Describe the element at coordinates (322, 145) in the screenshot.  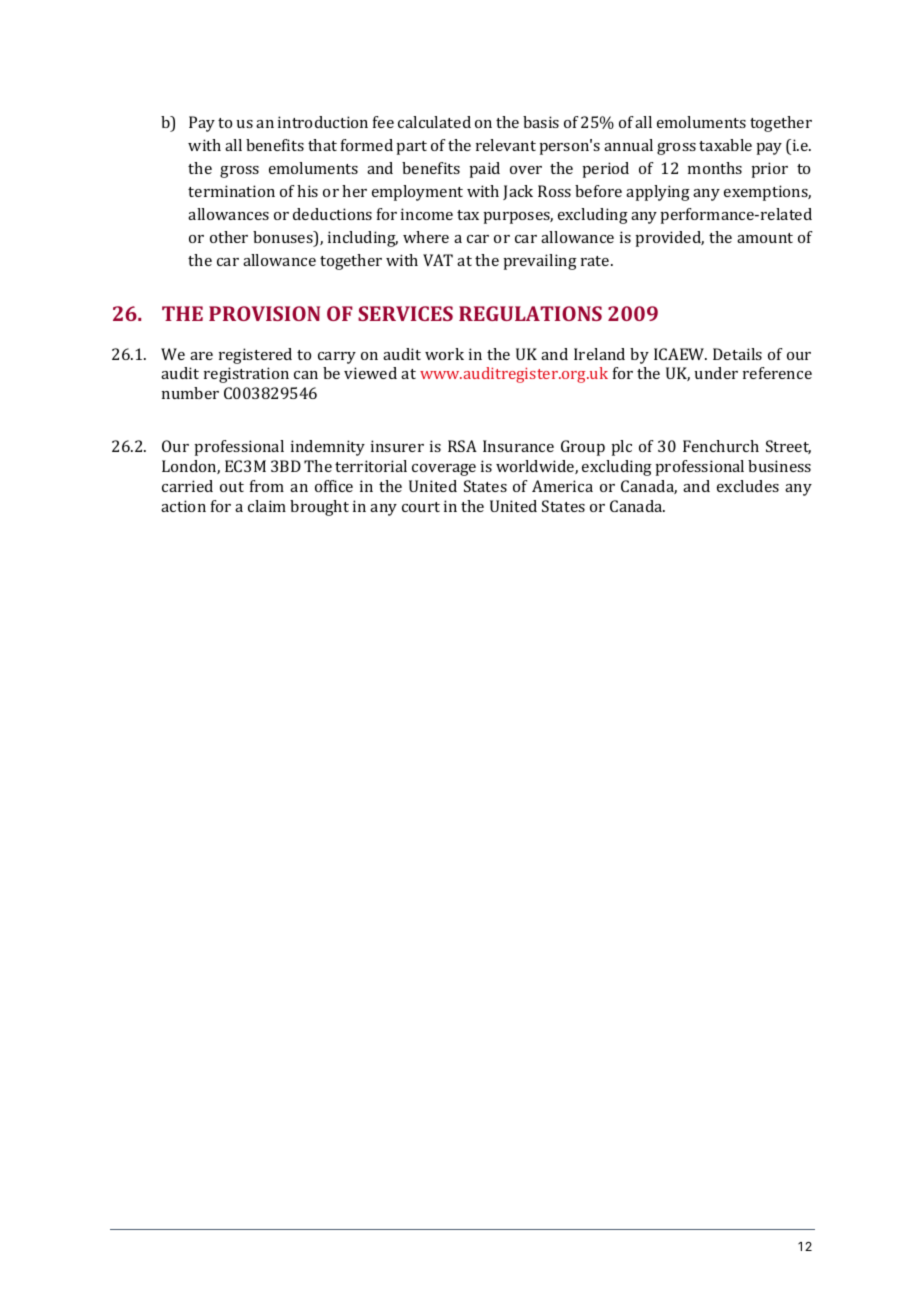
I see `that` at that location.
